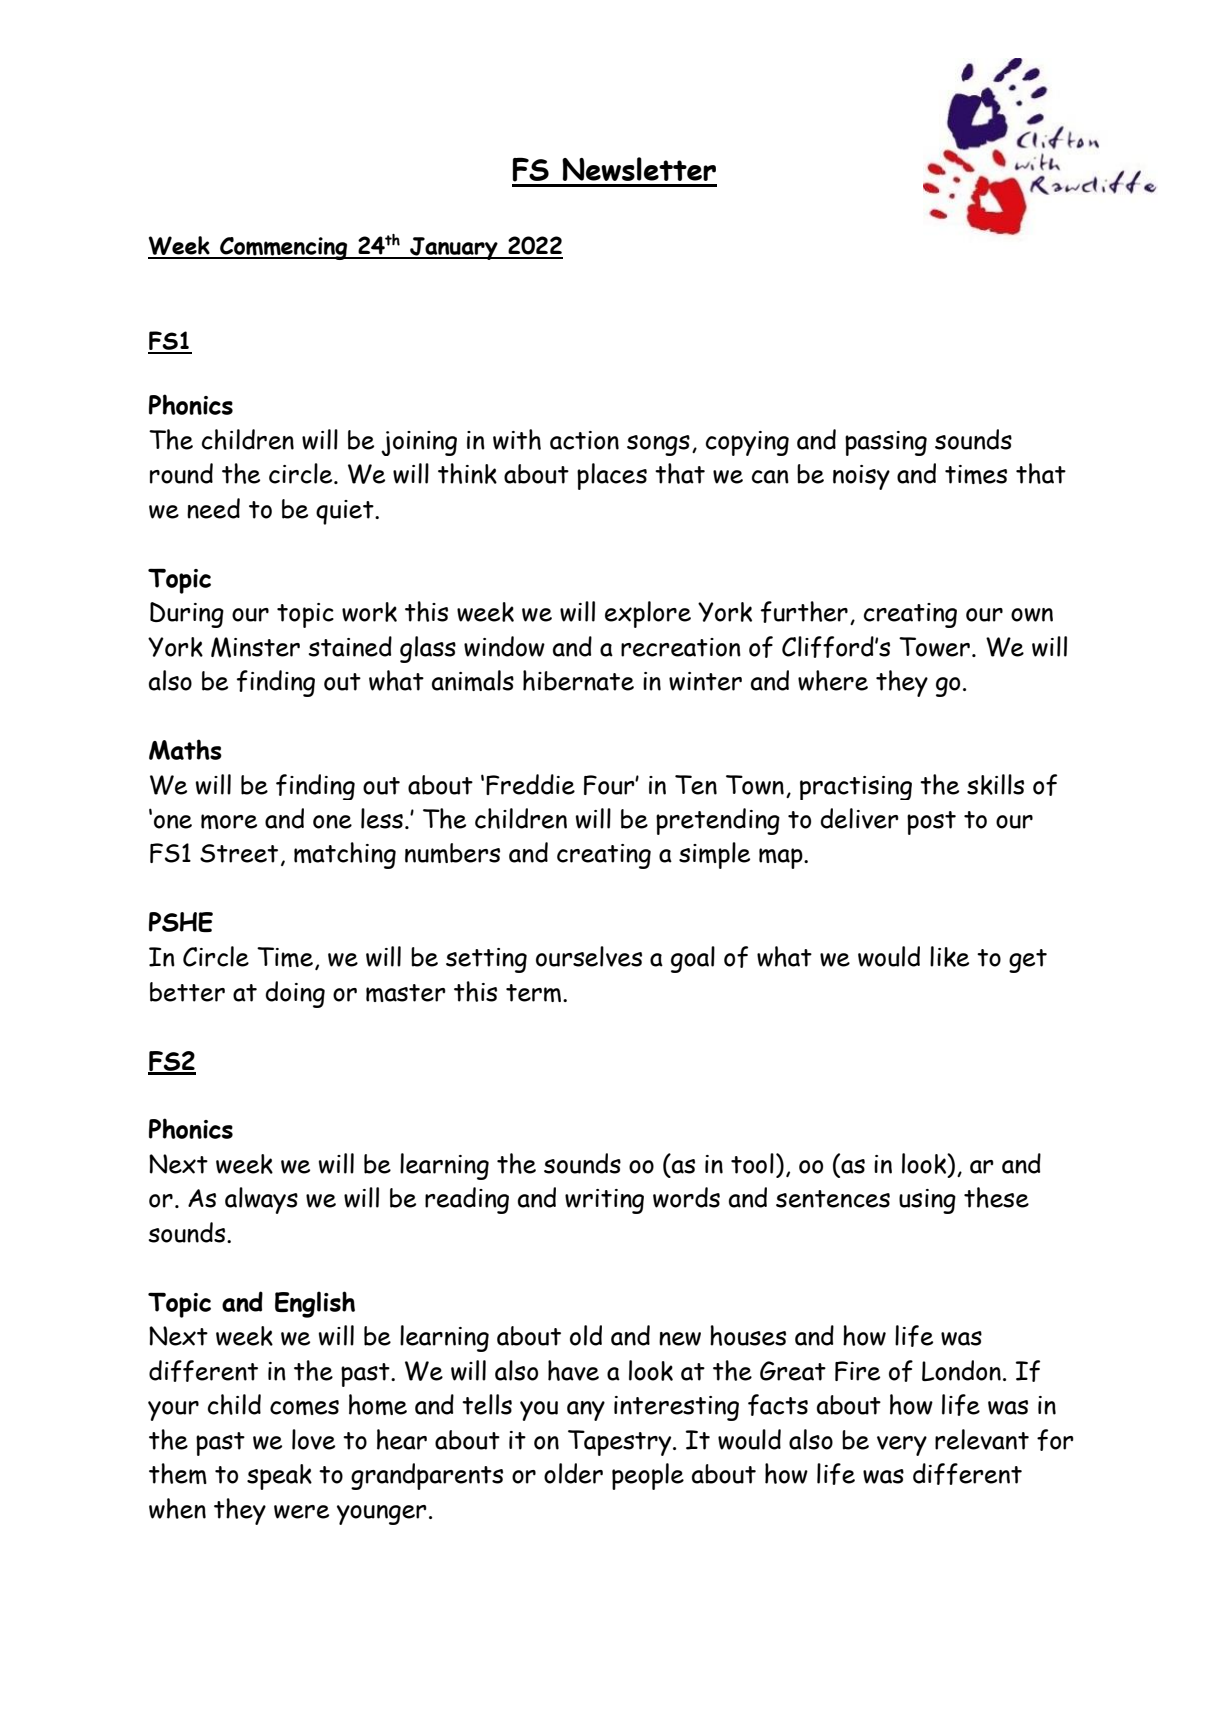  I want to click on January, so click(454, 248).
